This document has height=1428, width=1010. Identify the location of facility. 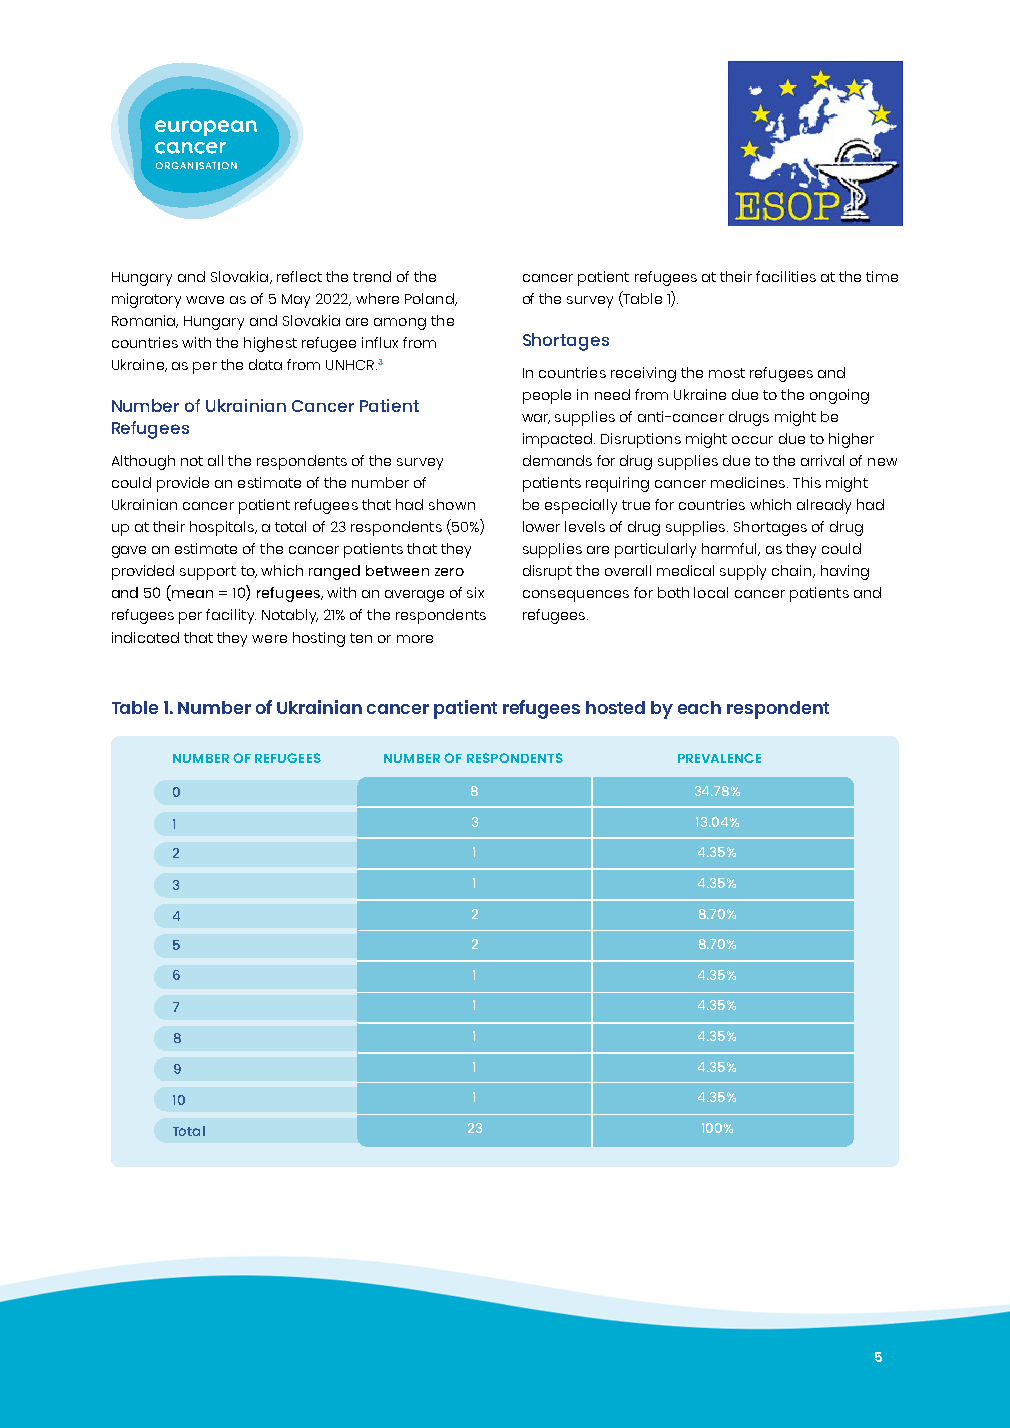
(231, 616).
